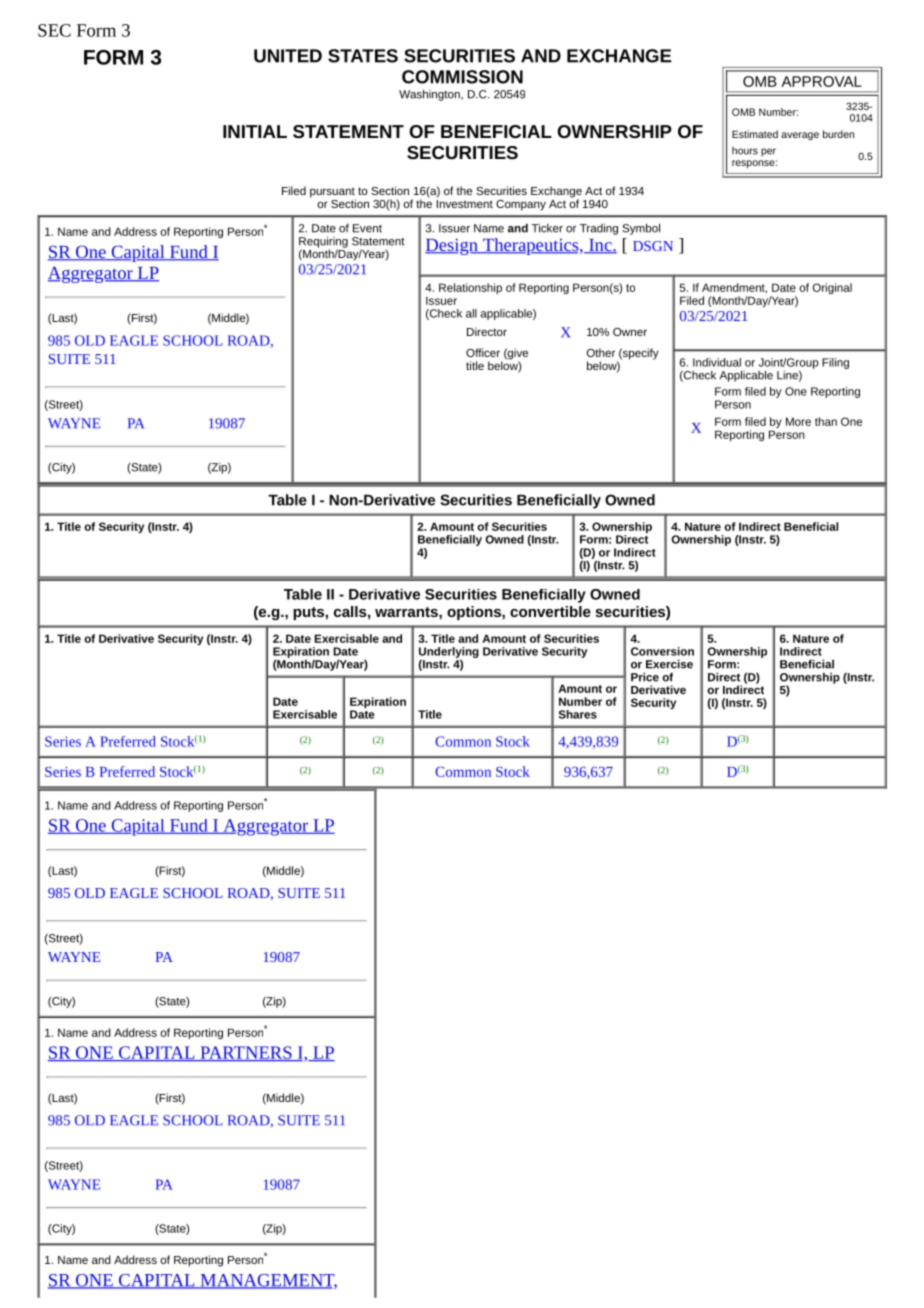  I want to click on Shares, so click(577, 714).
